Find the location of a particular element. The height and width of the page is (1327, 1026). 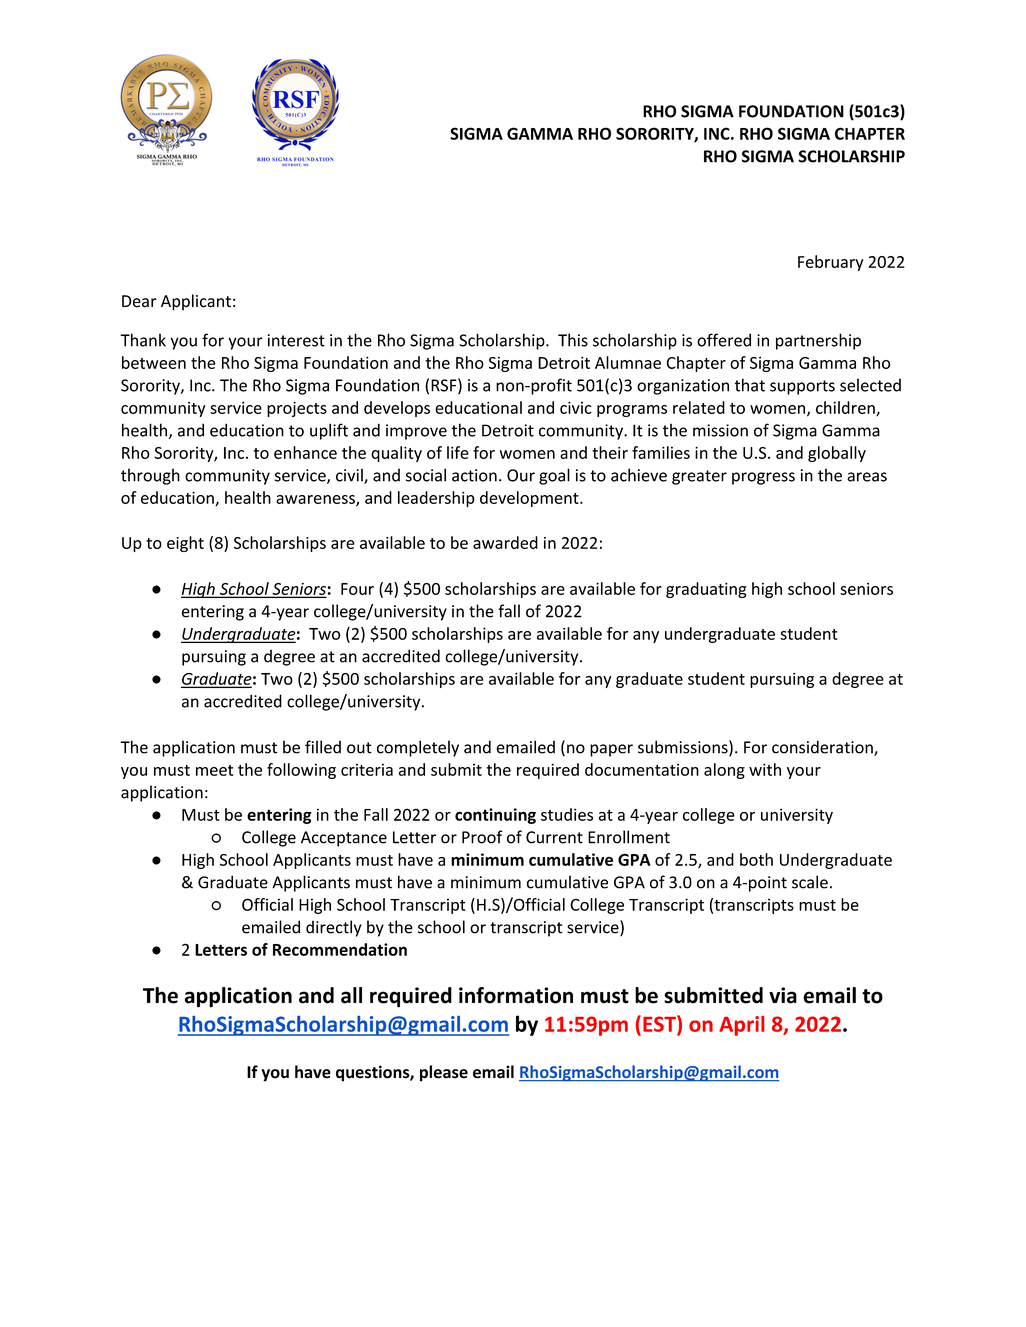

both is located at coordinates (756, 859).
